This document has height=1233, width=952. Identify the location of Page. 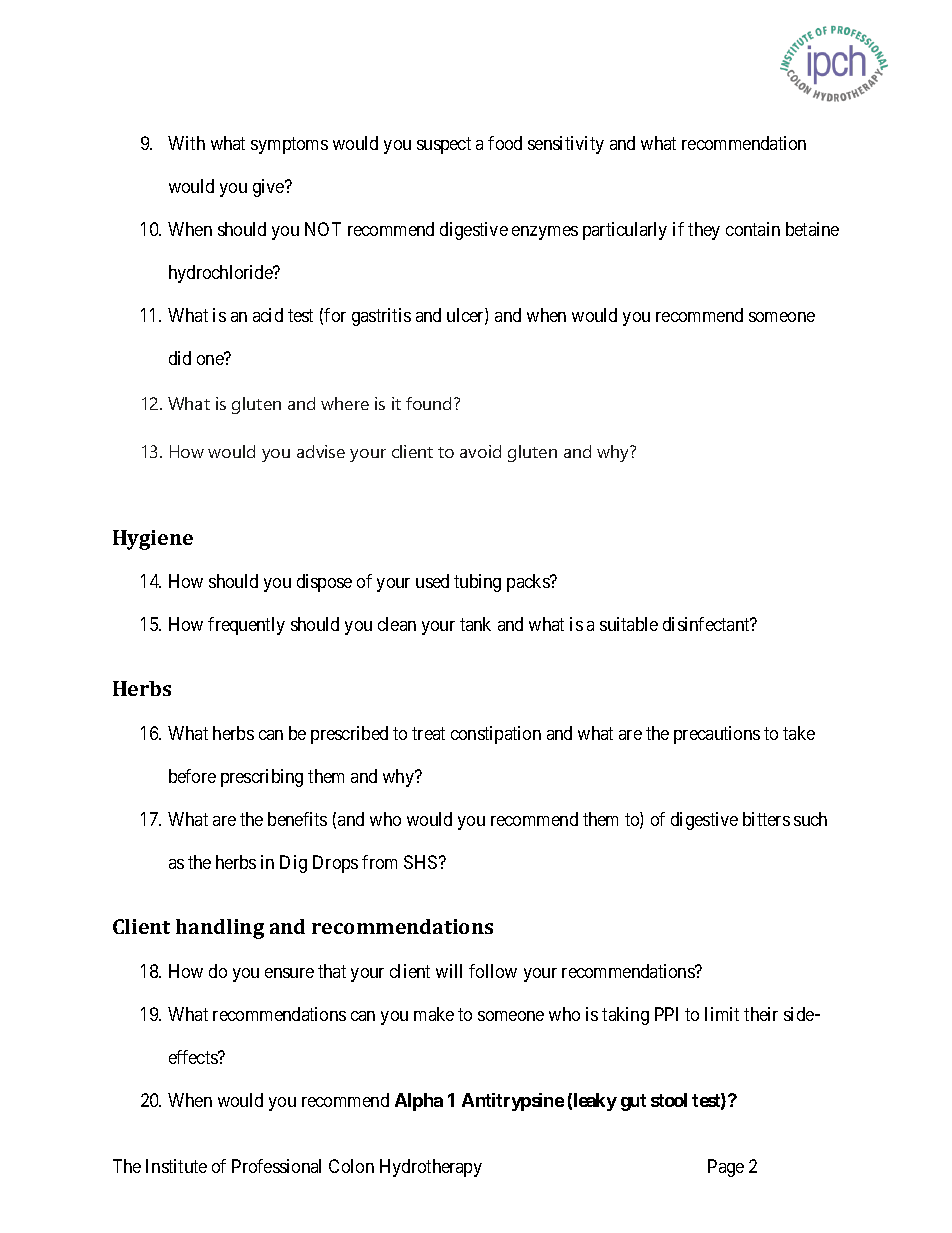
(726, 1168).
